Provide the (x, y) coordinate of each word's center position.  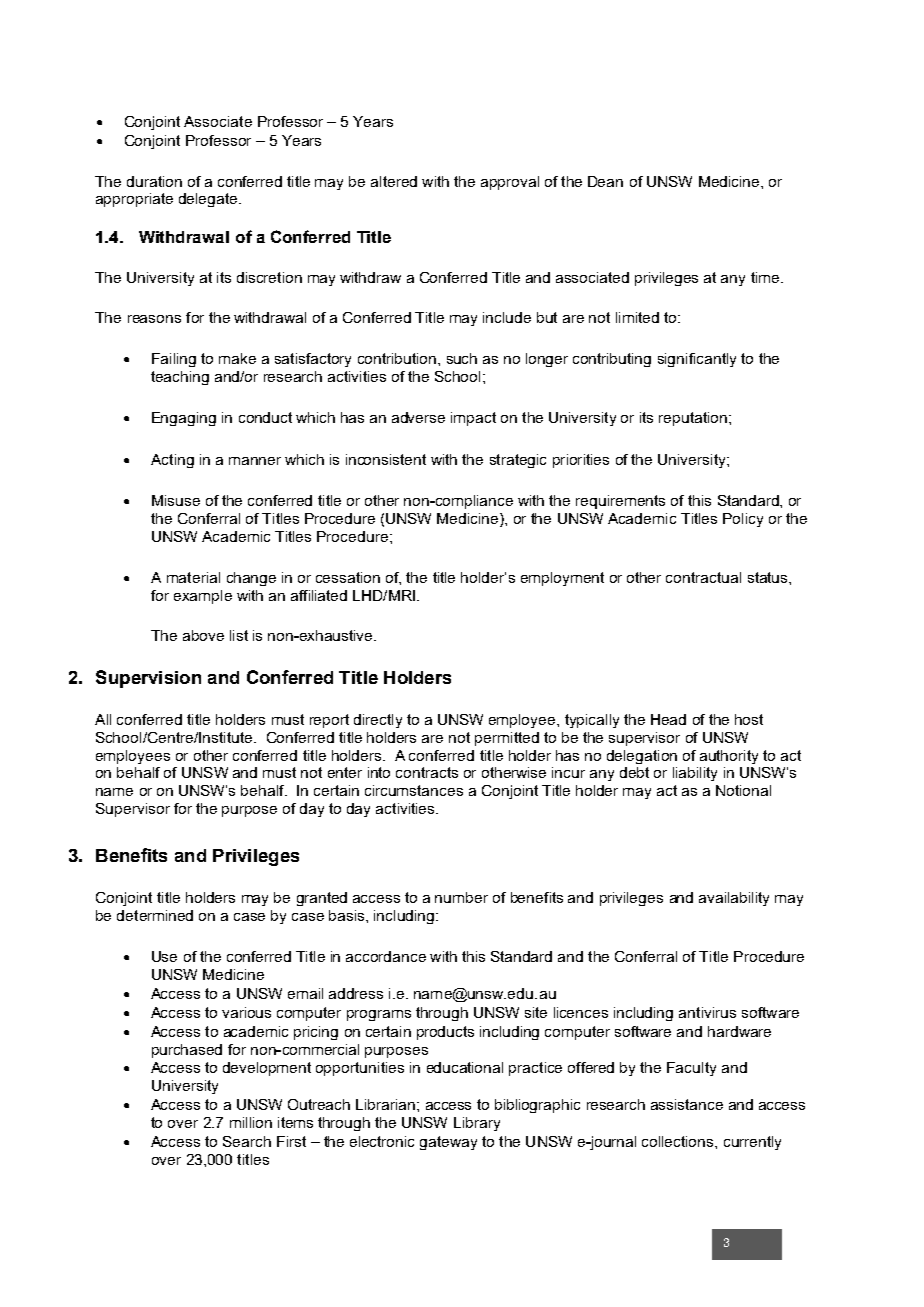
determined (155, 915)
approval (510, 183)
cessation (348, 577)
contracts (427, 772)
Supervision (148, 679)
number (461, 897)
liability (695, 774)
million (251, 1122)
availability (734, 899)
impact (473, 419)
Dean (605, 181)
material (193, 577)
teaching (180, 378)
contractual (703, 577)
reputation (693, 419)
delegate (209, 200)
